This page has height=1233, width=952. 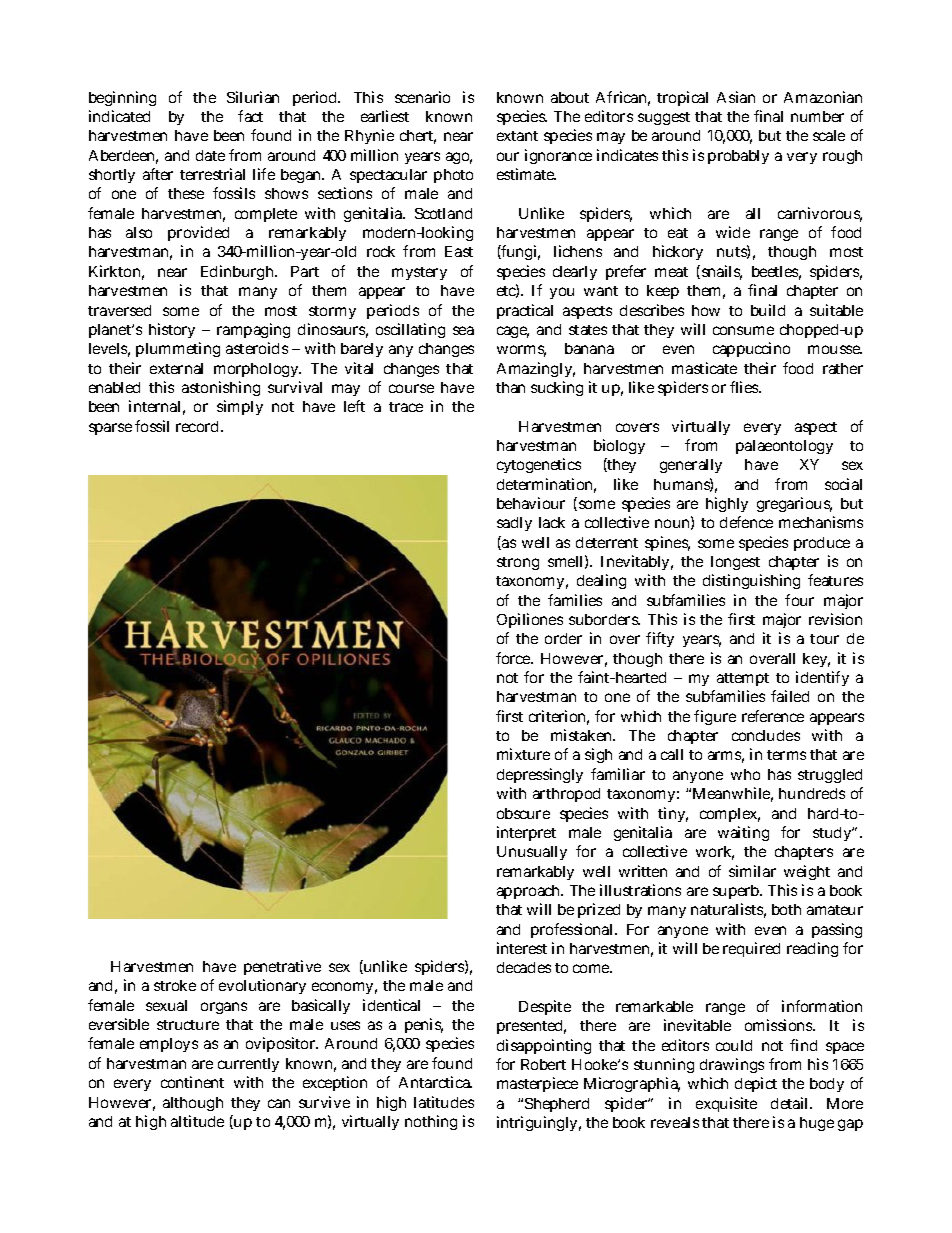 What do you see at coordinates (744, 387) in the page?
I see `flies` at bounding box center [744, 387].
